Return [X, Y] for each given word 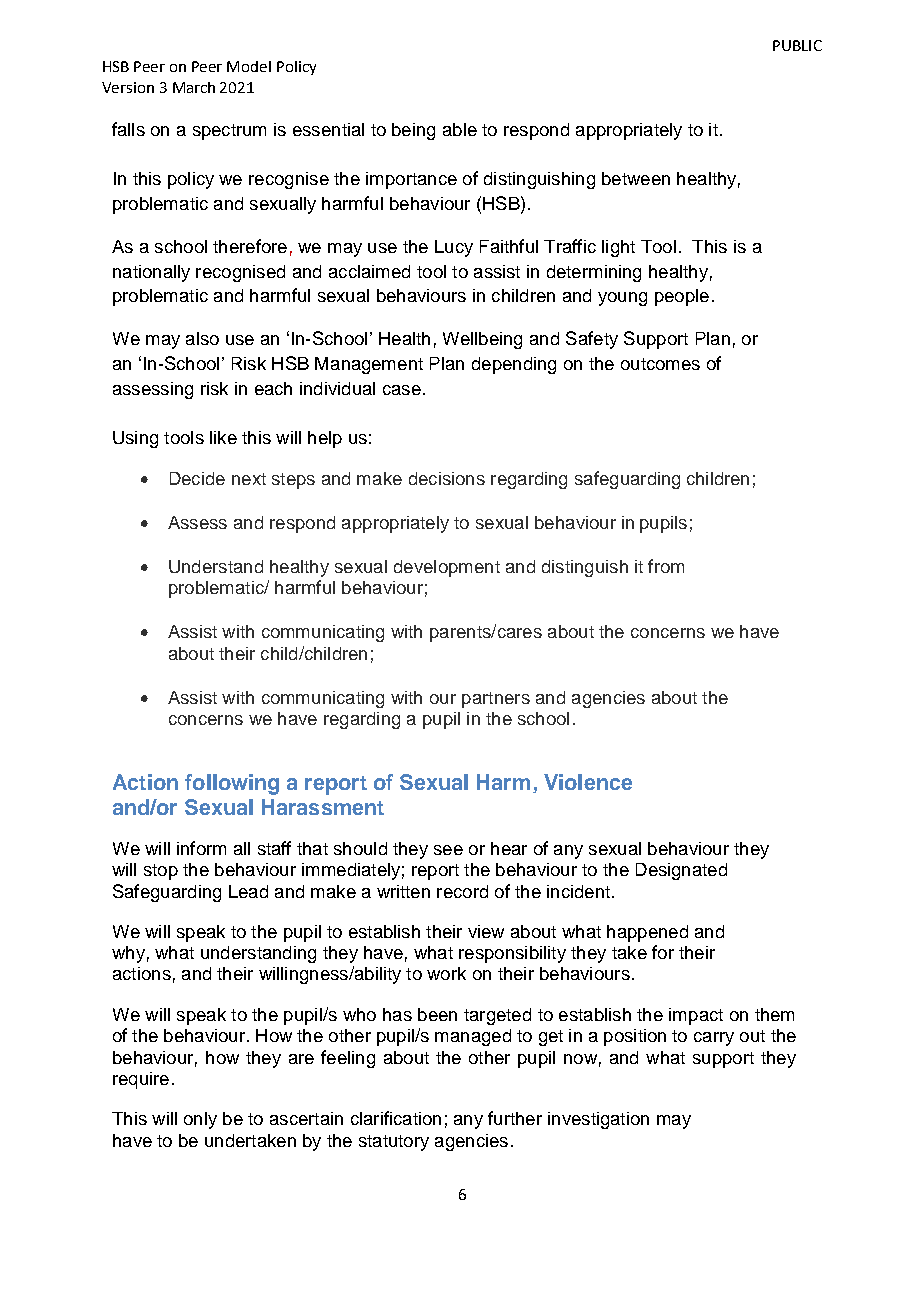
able [460, 129]
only [200, 1120]
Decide [197, 478]
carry [714, 1039]
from [666, 566]
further [515, 1118]
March [194, 87]
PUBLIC [797, 45]
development [447, 568]
